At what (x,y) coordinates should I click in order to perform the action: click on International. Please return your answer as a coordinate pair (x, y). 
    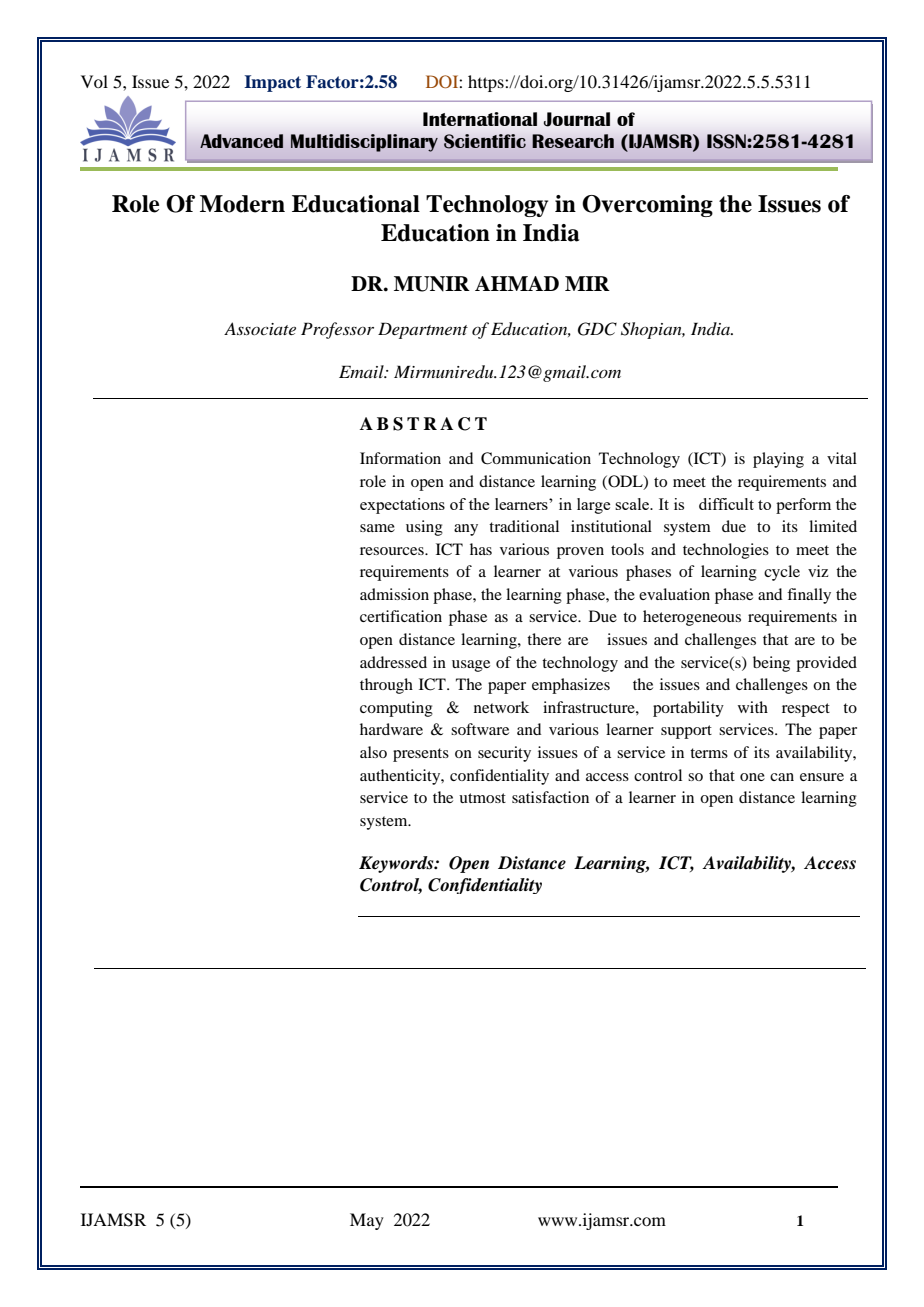
    Looking at the image, I should click on (480, 119).
